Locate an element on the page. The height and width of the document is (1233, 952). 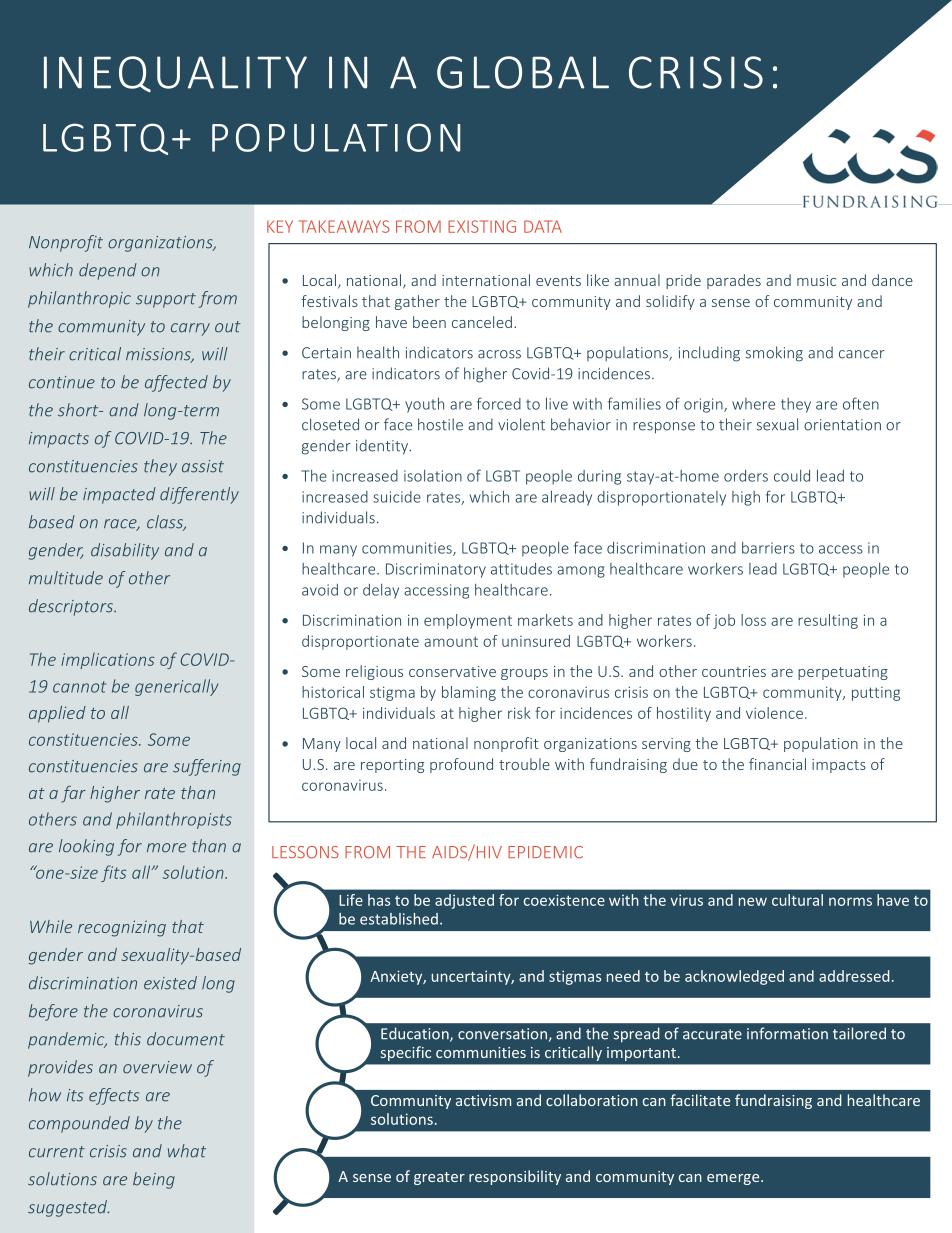
greater is located at coordinates (439, 1178).
